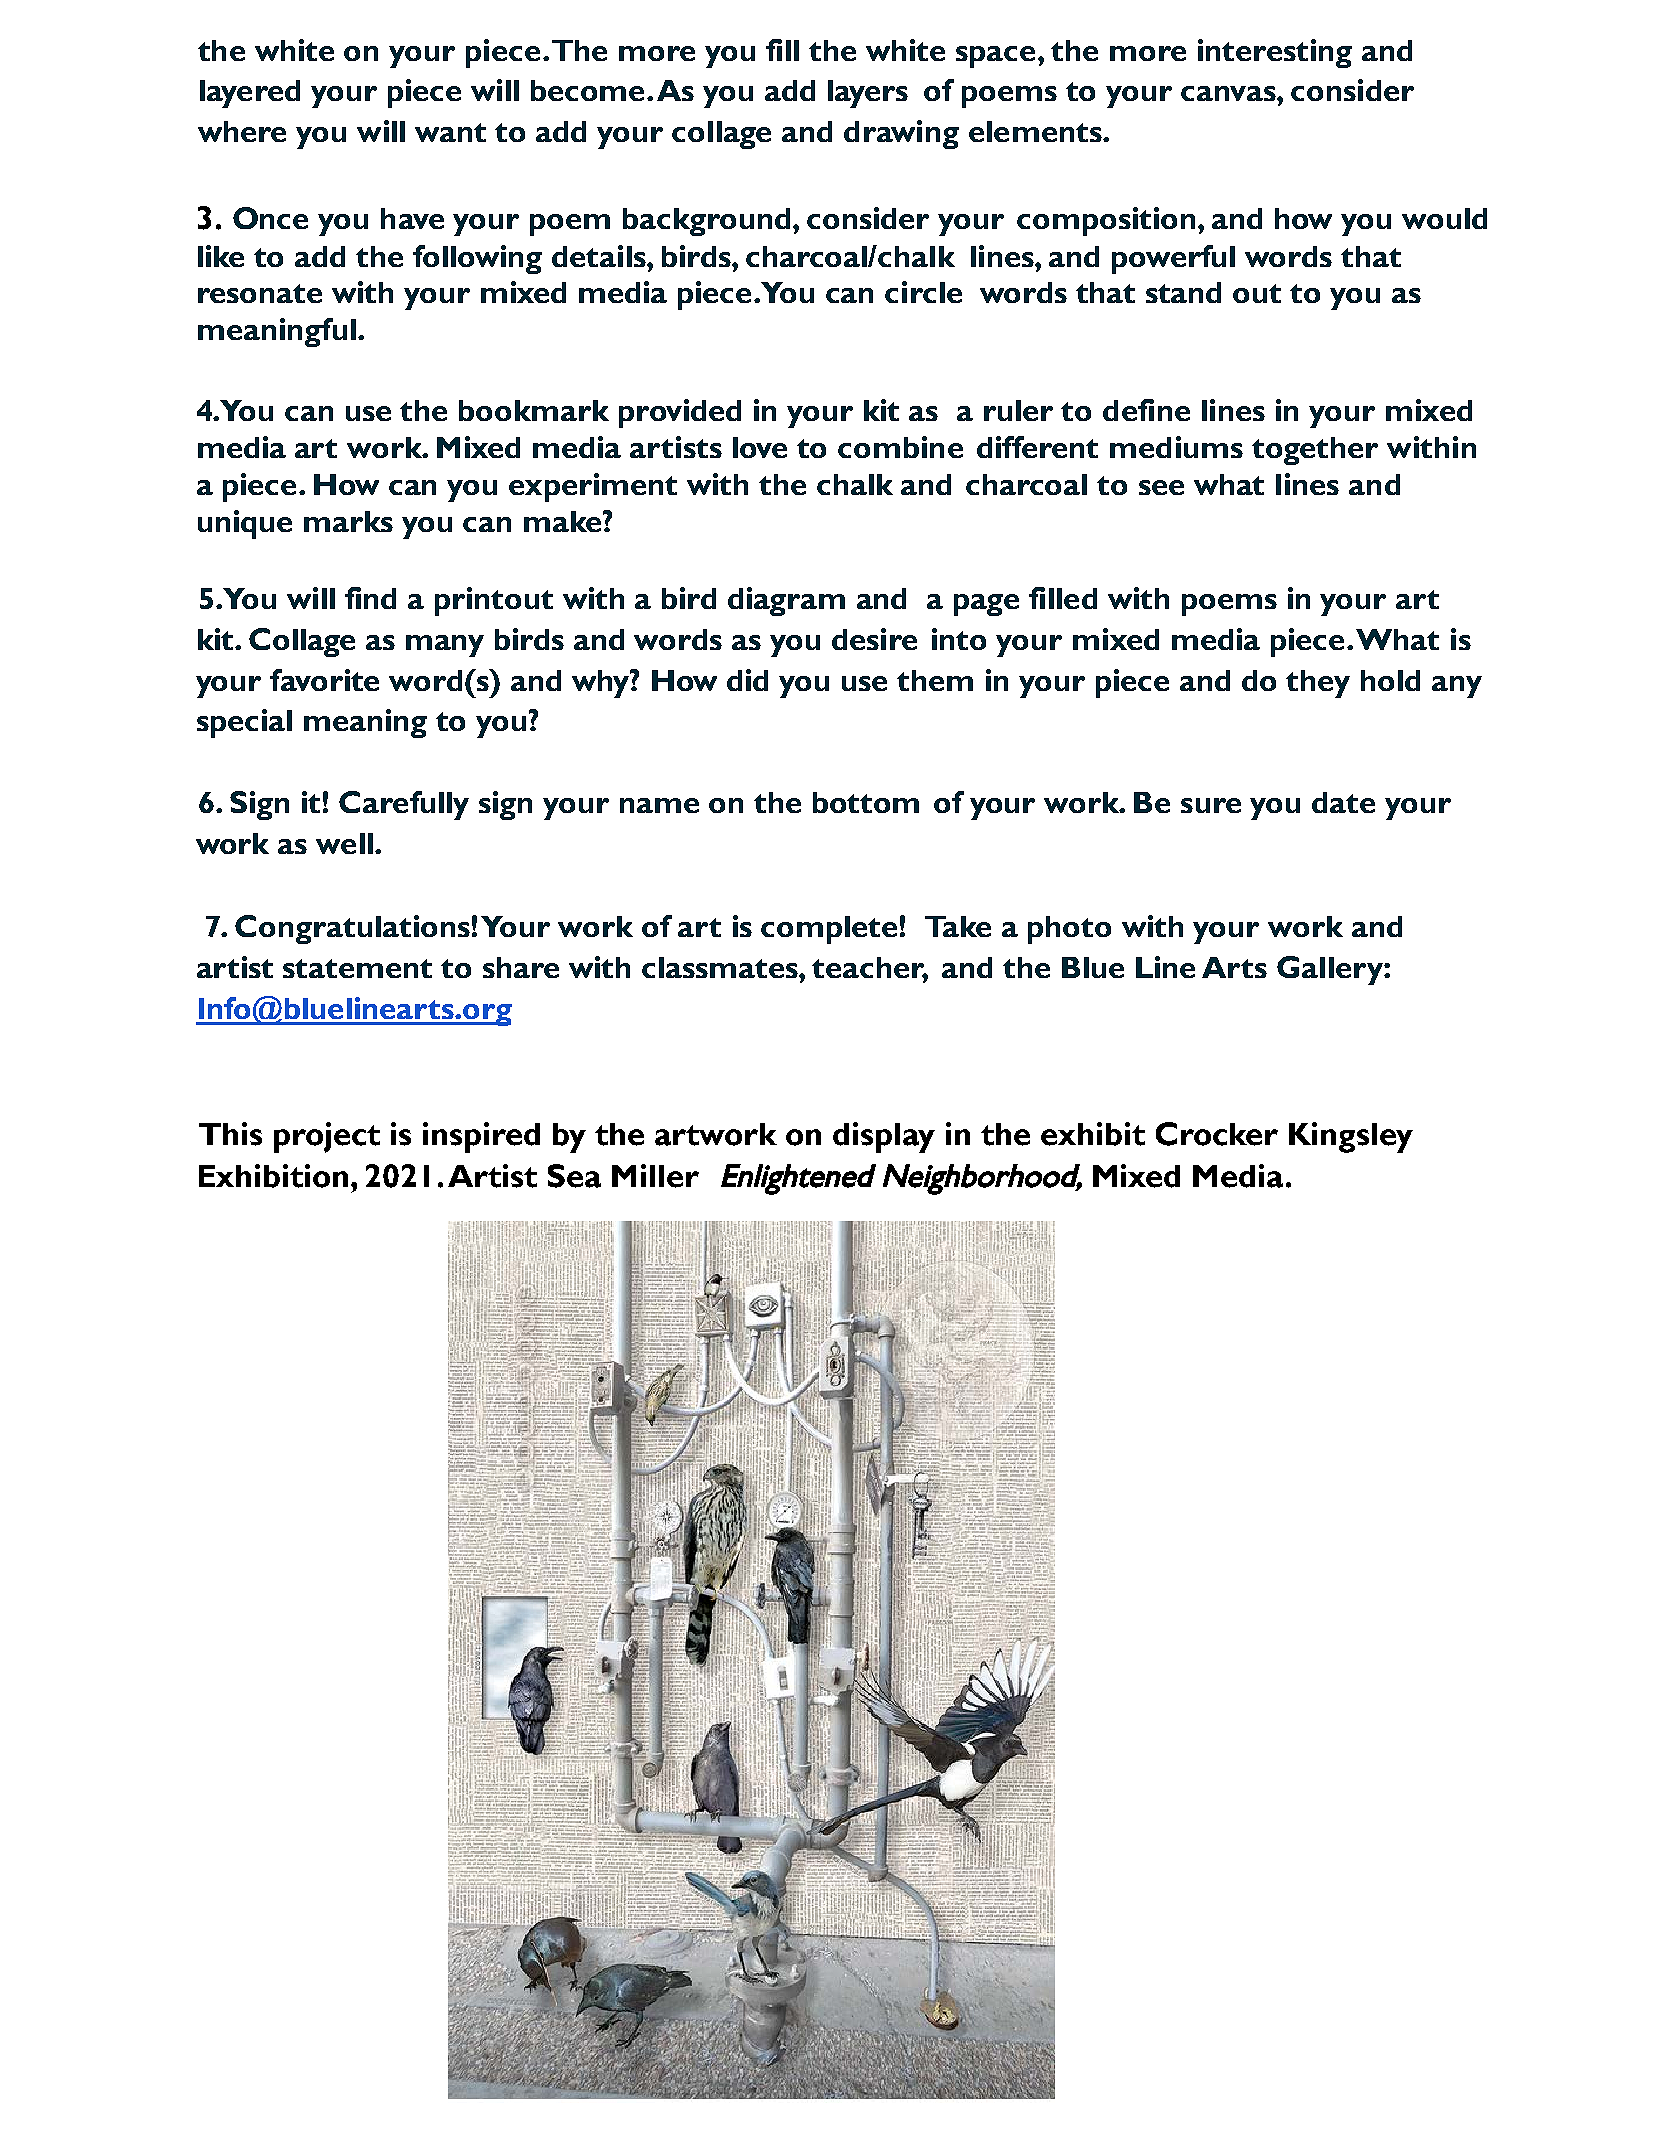  I want to click on Take, so click(958, 926).
